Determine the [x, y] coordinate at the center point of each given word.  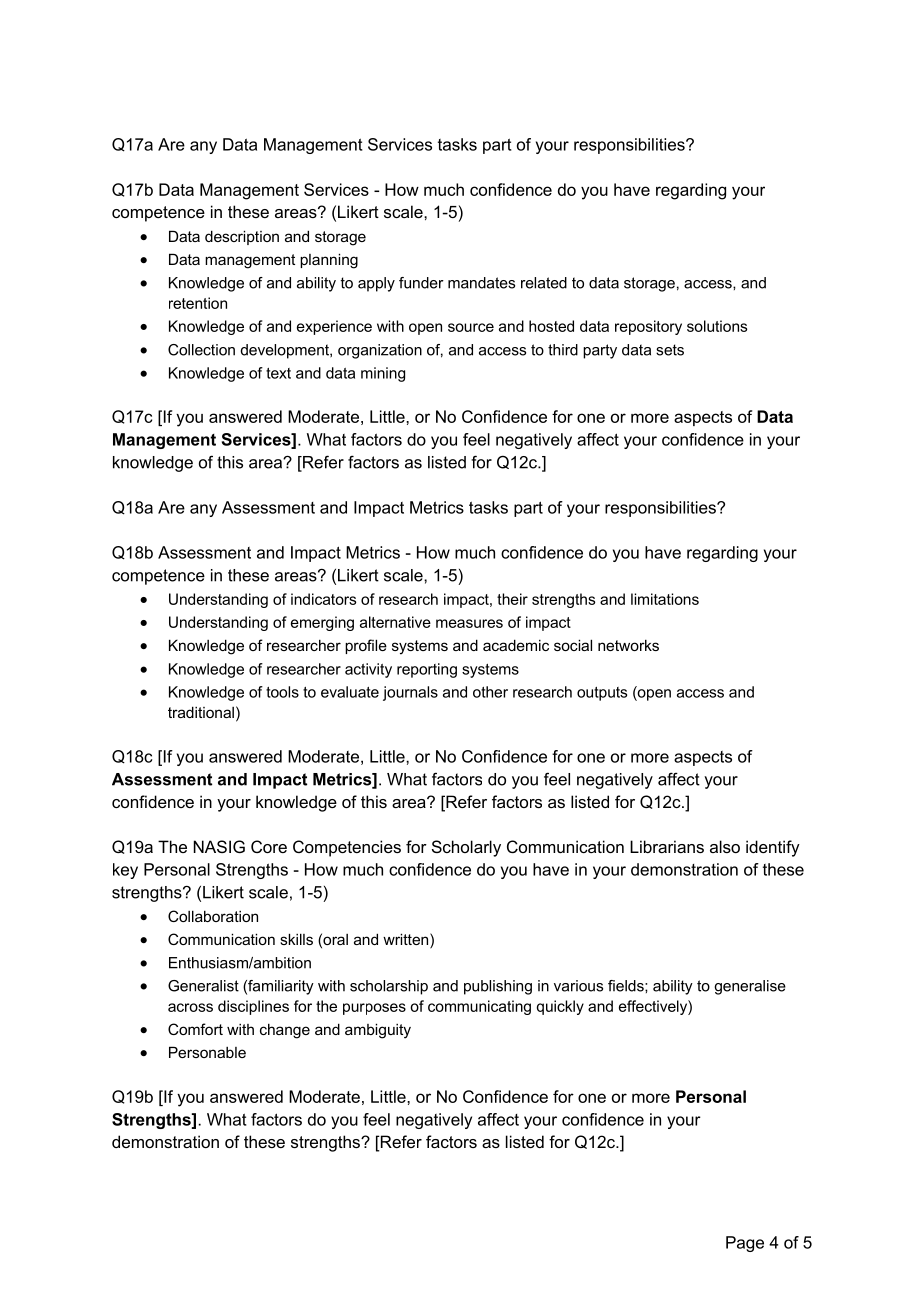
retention [198, 303]
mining [383, 374]
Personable [207, 1052]
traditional [201, 712]
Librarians [667, 846]
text [278, 373]
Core [269, 846]
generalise [750, 987]
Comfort [195, 1029]
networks [628, 645]
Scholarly [466, 848]
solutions [717, 326]
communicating [479, 1007]
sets [670, 350]
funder [421, 283]
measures [469, 623]
